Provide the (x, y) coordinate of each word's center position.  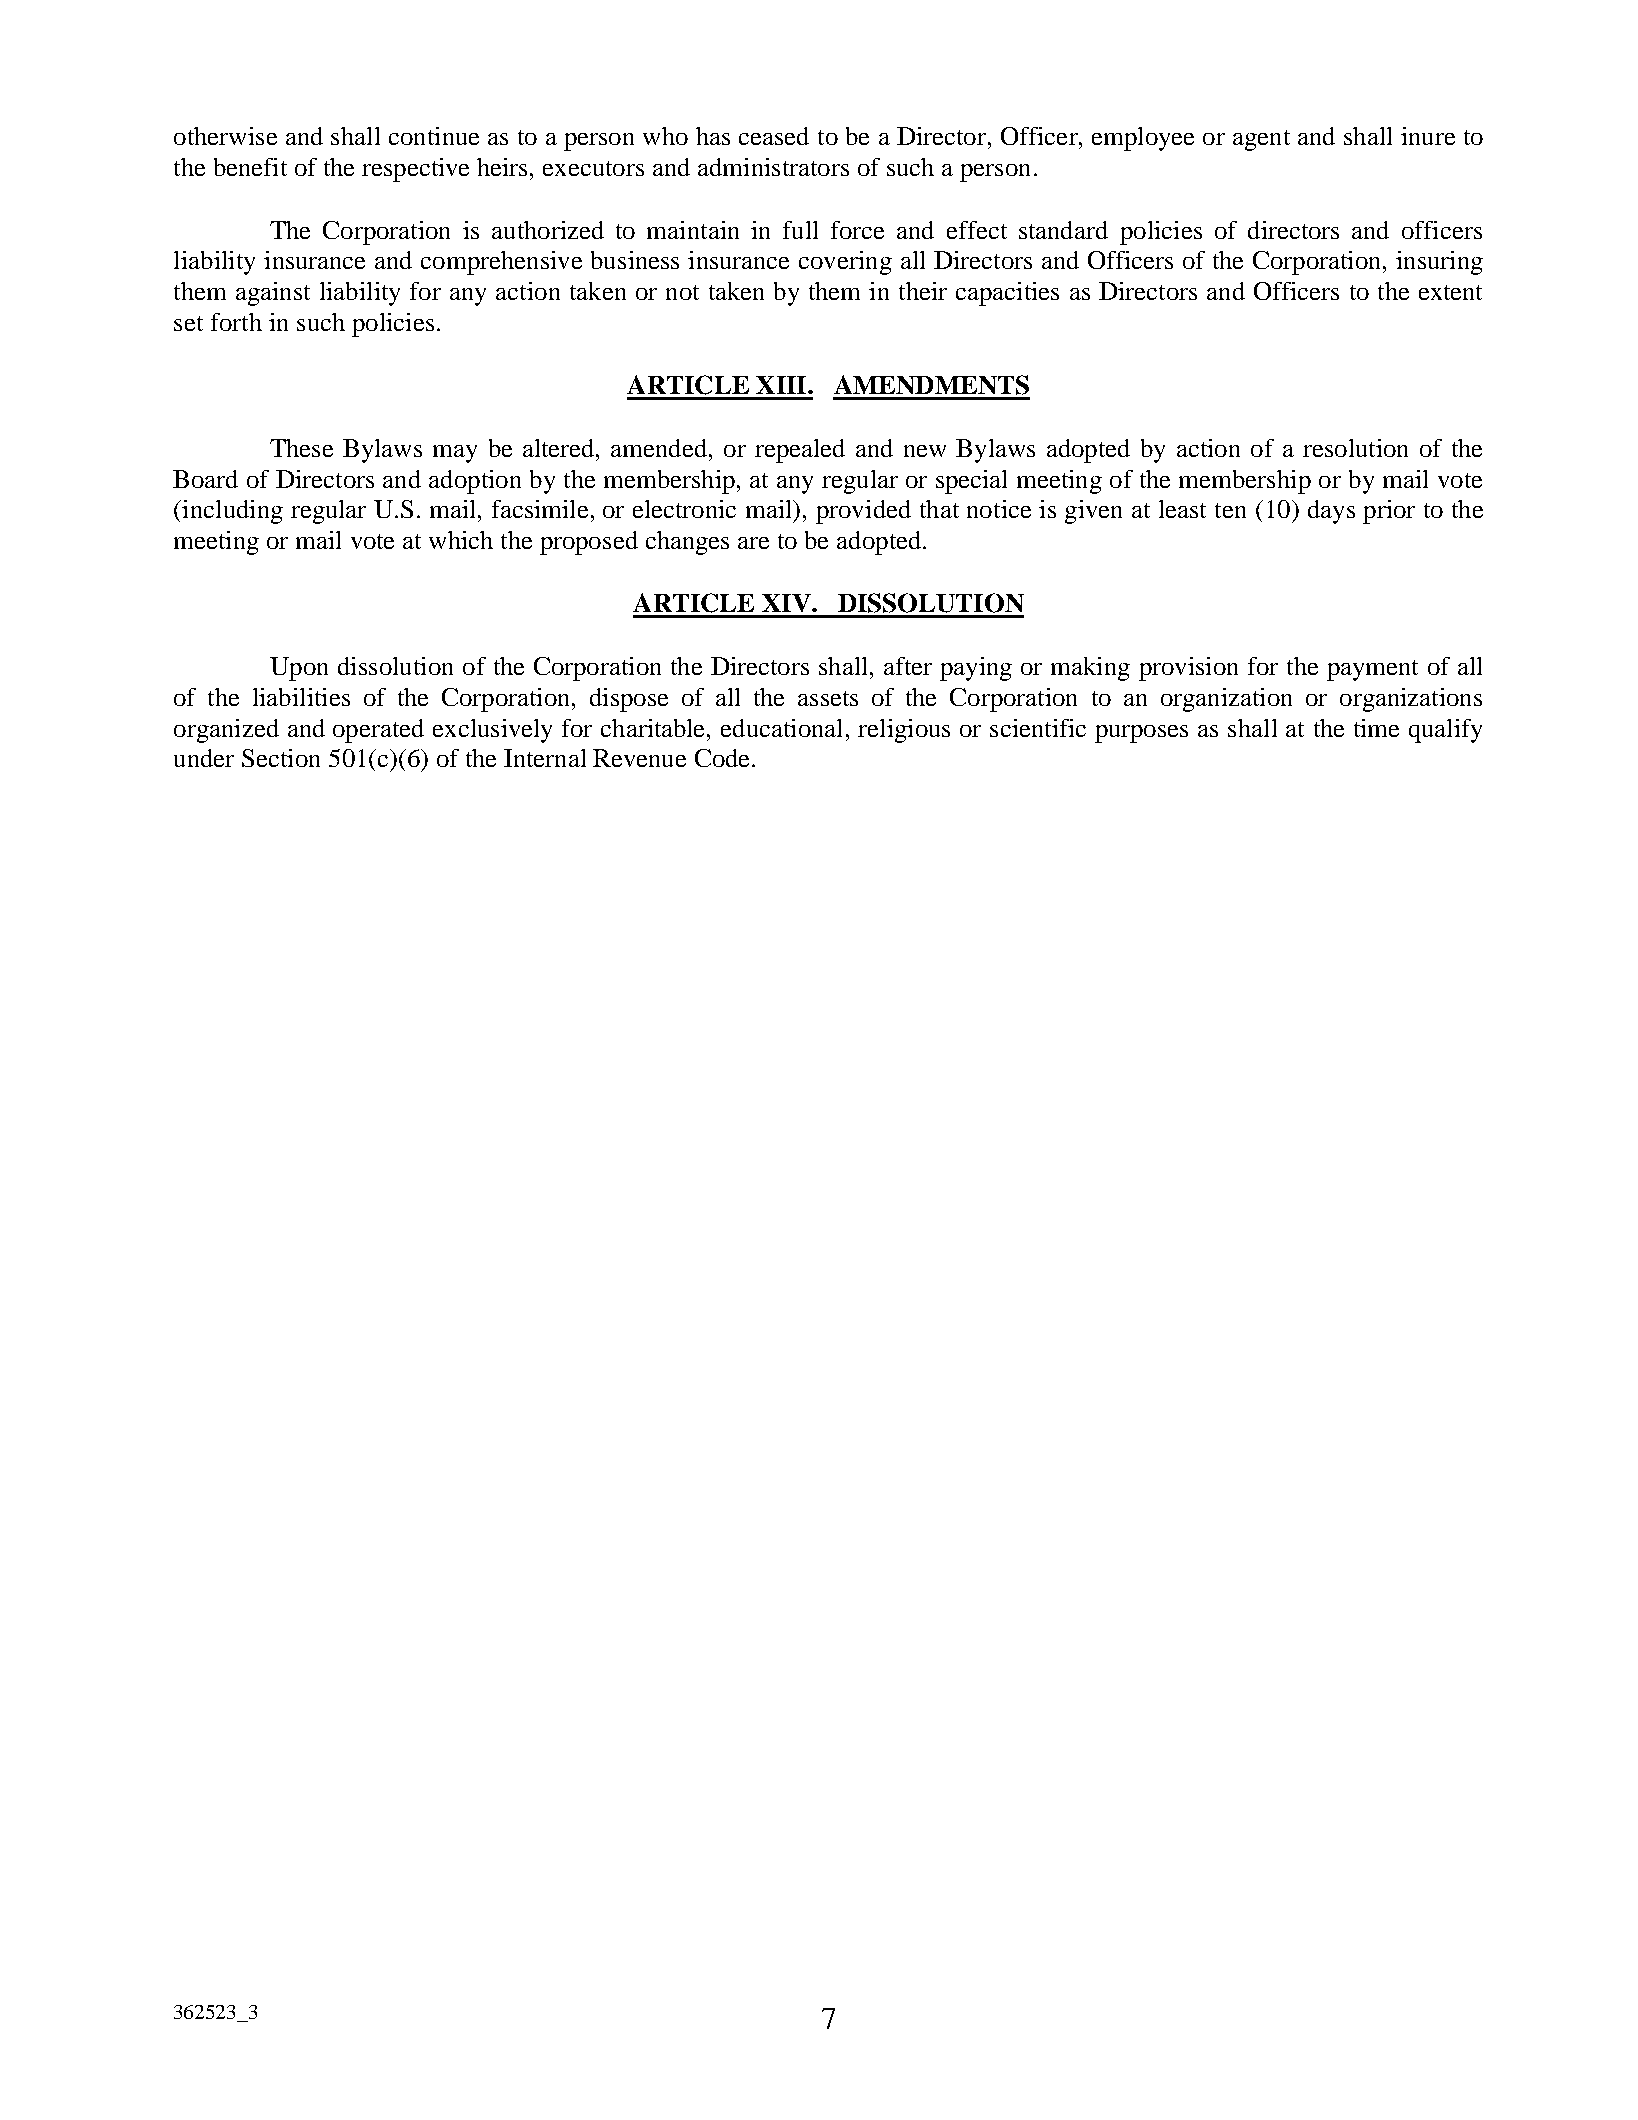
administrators (773, 167)
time (1376, 728)
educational (781, 728)
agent (1261, 140)
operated (378, 731)
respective (415, 170)
